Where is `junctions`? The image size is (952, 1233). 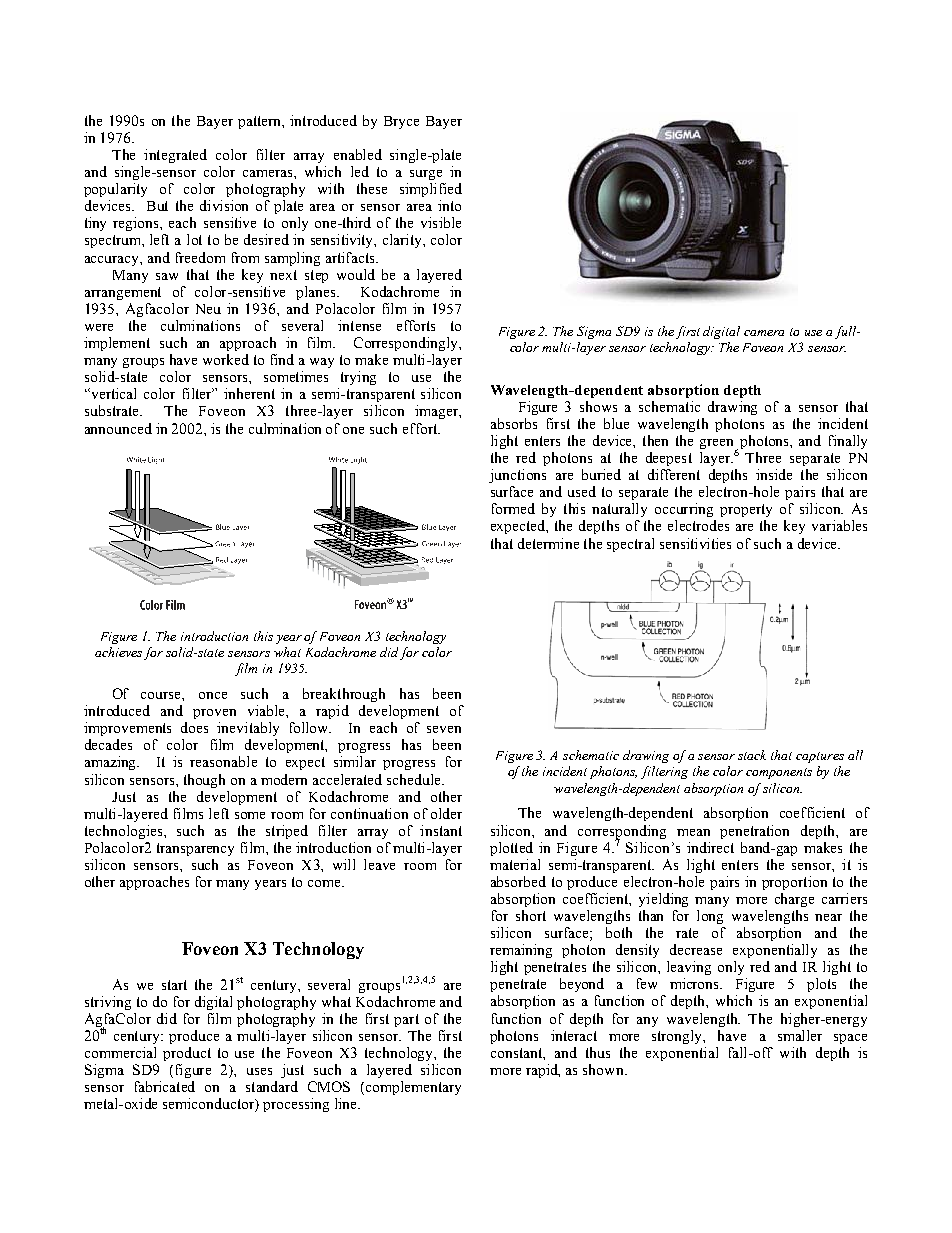 junctions is located at coordinates (517, 476).
